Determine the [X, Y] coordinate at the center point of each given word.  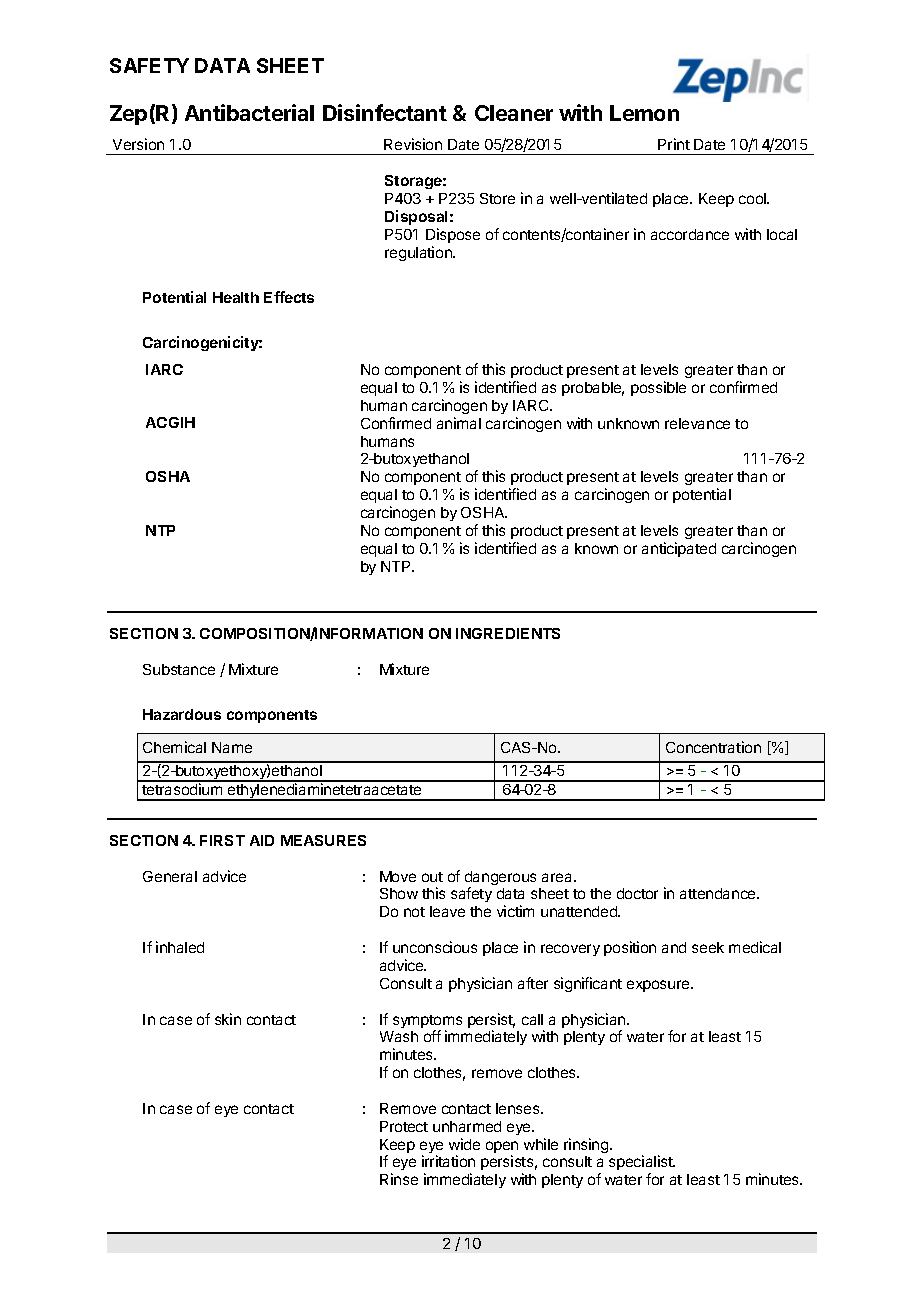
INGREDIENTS [508, 633]
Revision [413, 144]
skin [228, 1019]
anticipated [679, 549]
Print [674, 144]
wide [464, 1144]
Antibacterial [249, 112]
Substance [179, 669]
